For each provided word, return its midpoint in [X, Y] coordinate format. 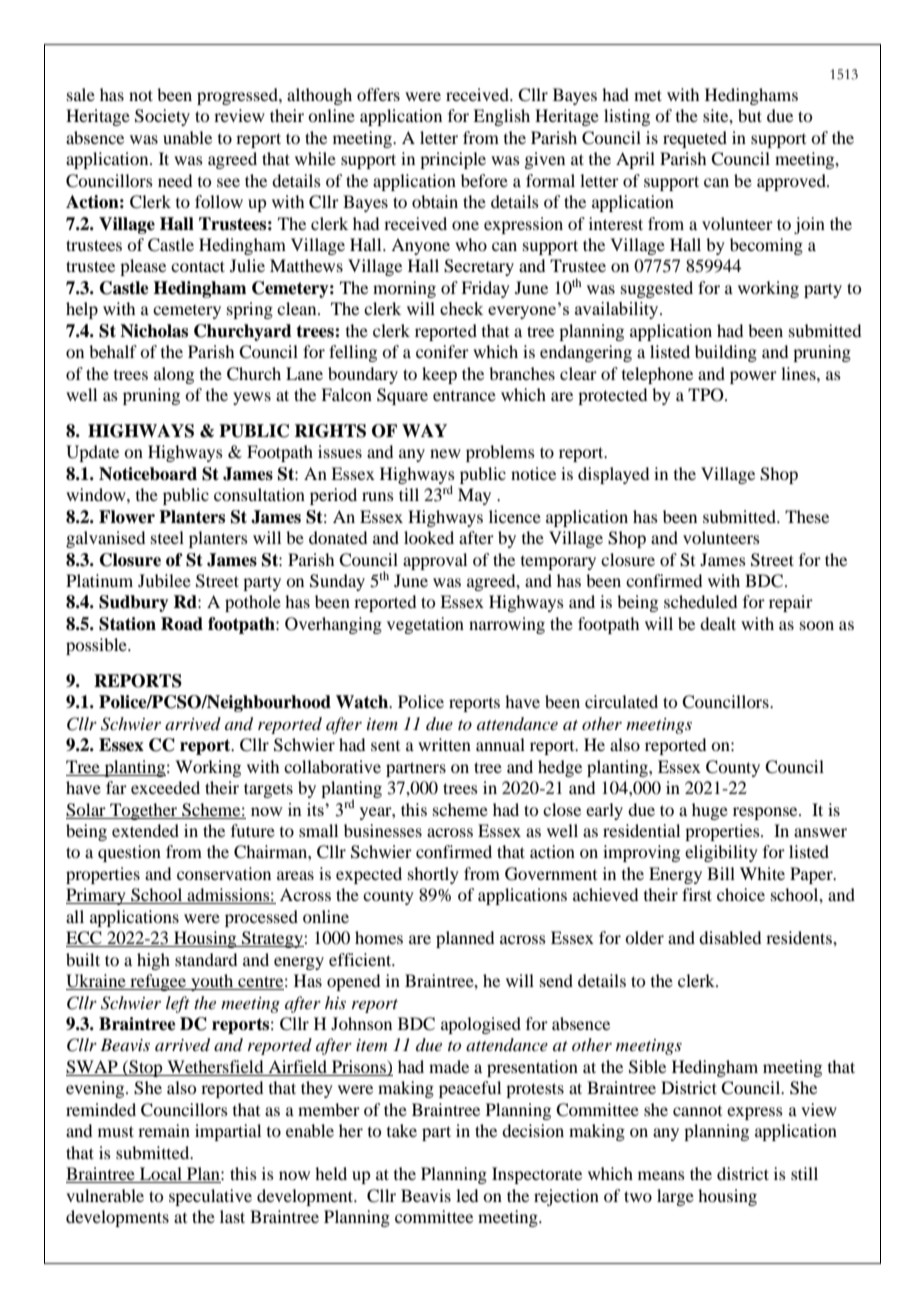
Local [161, 1175]
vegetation [425, 625]
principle [453, 160]
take [402, 1130]
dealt [718, 623]
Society [162, 117]
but [750, 115]
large [675, 1197]
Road [182, 624]
